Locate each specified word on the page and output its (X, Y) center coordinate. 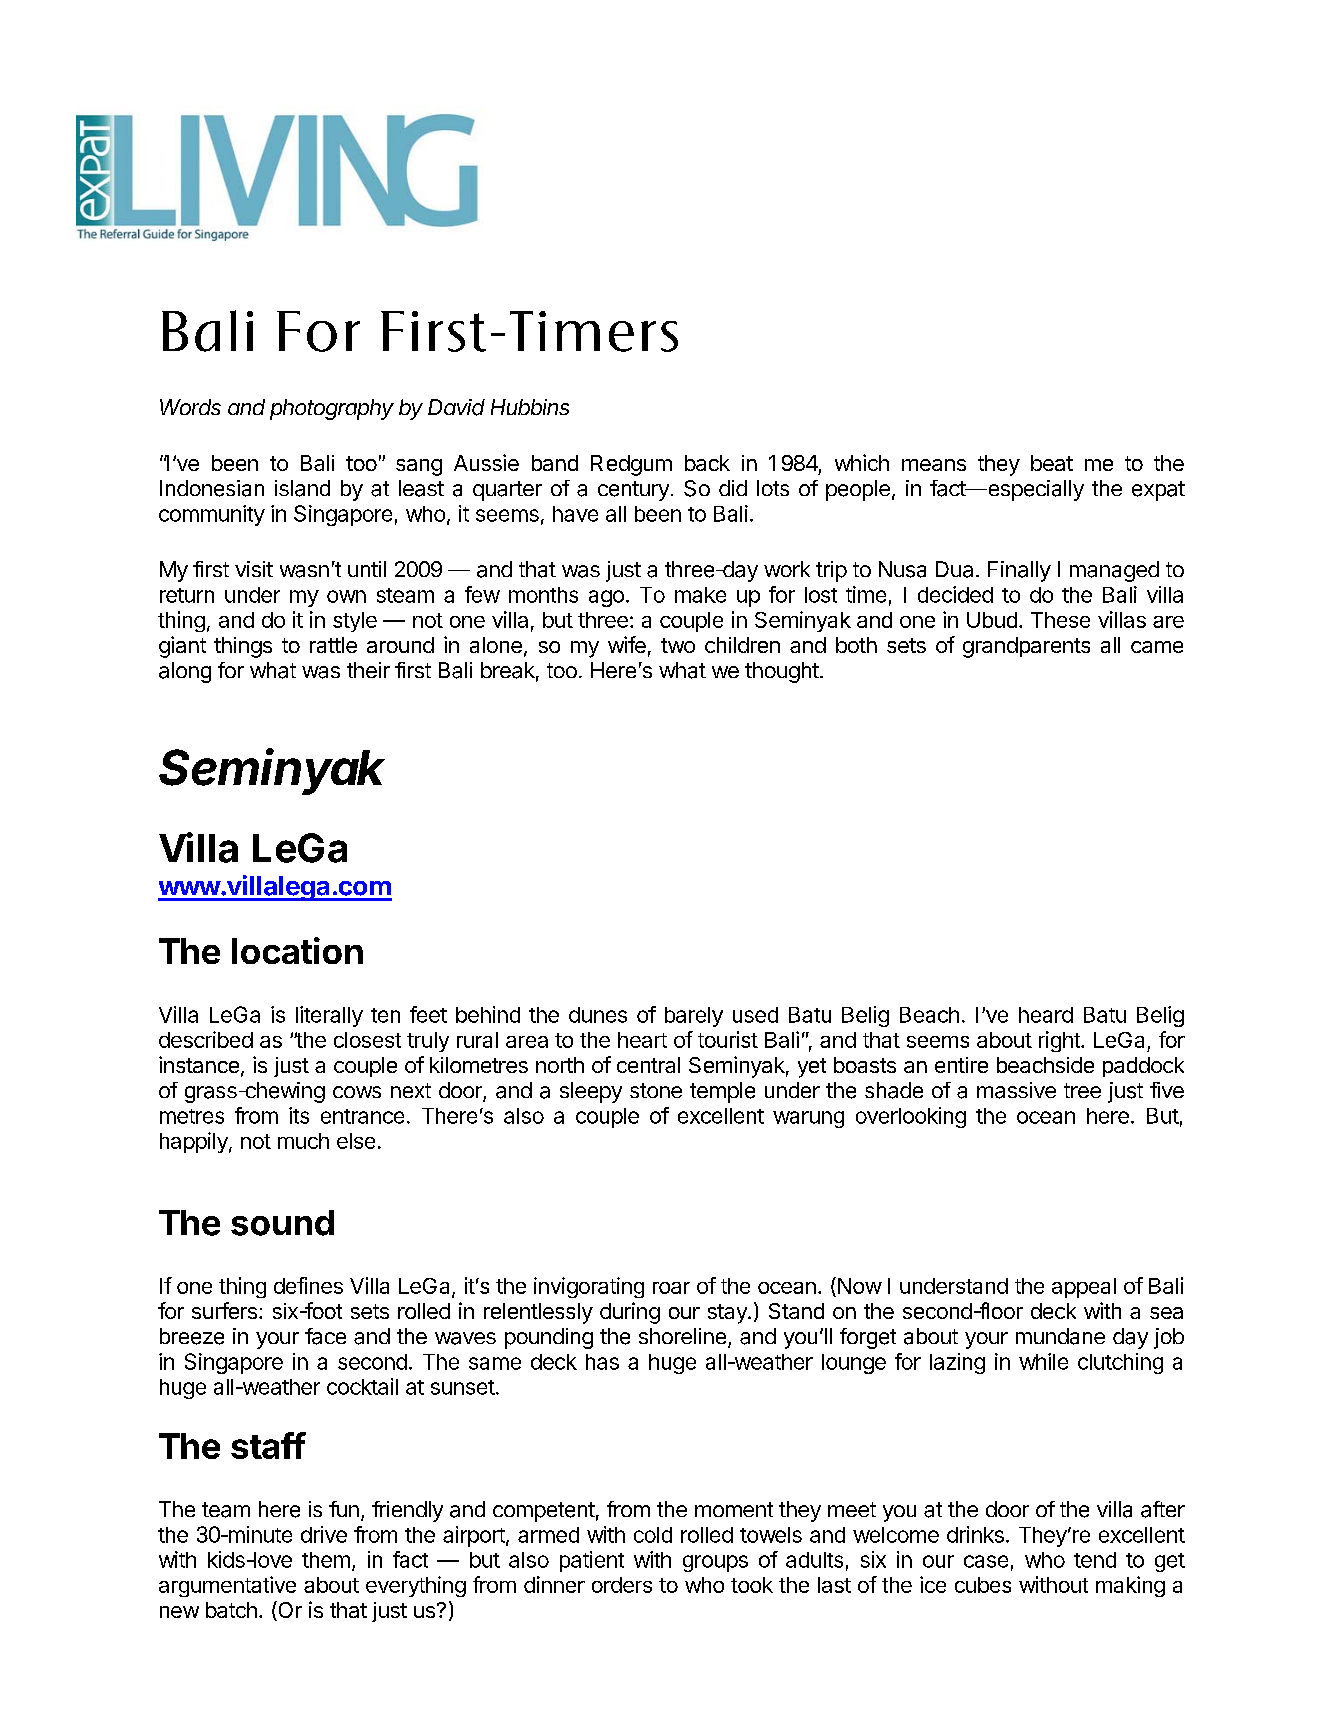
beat (1052, 463)
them (326, 1560)
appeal (1084, 1288)
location (297, 950)
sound (282, 1223)
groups (715, 1563)
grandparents (1026, 647)
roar (671, 1288)
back (707, 463)
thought (782, 672)
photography (332, 409)
